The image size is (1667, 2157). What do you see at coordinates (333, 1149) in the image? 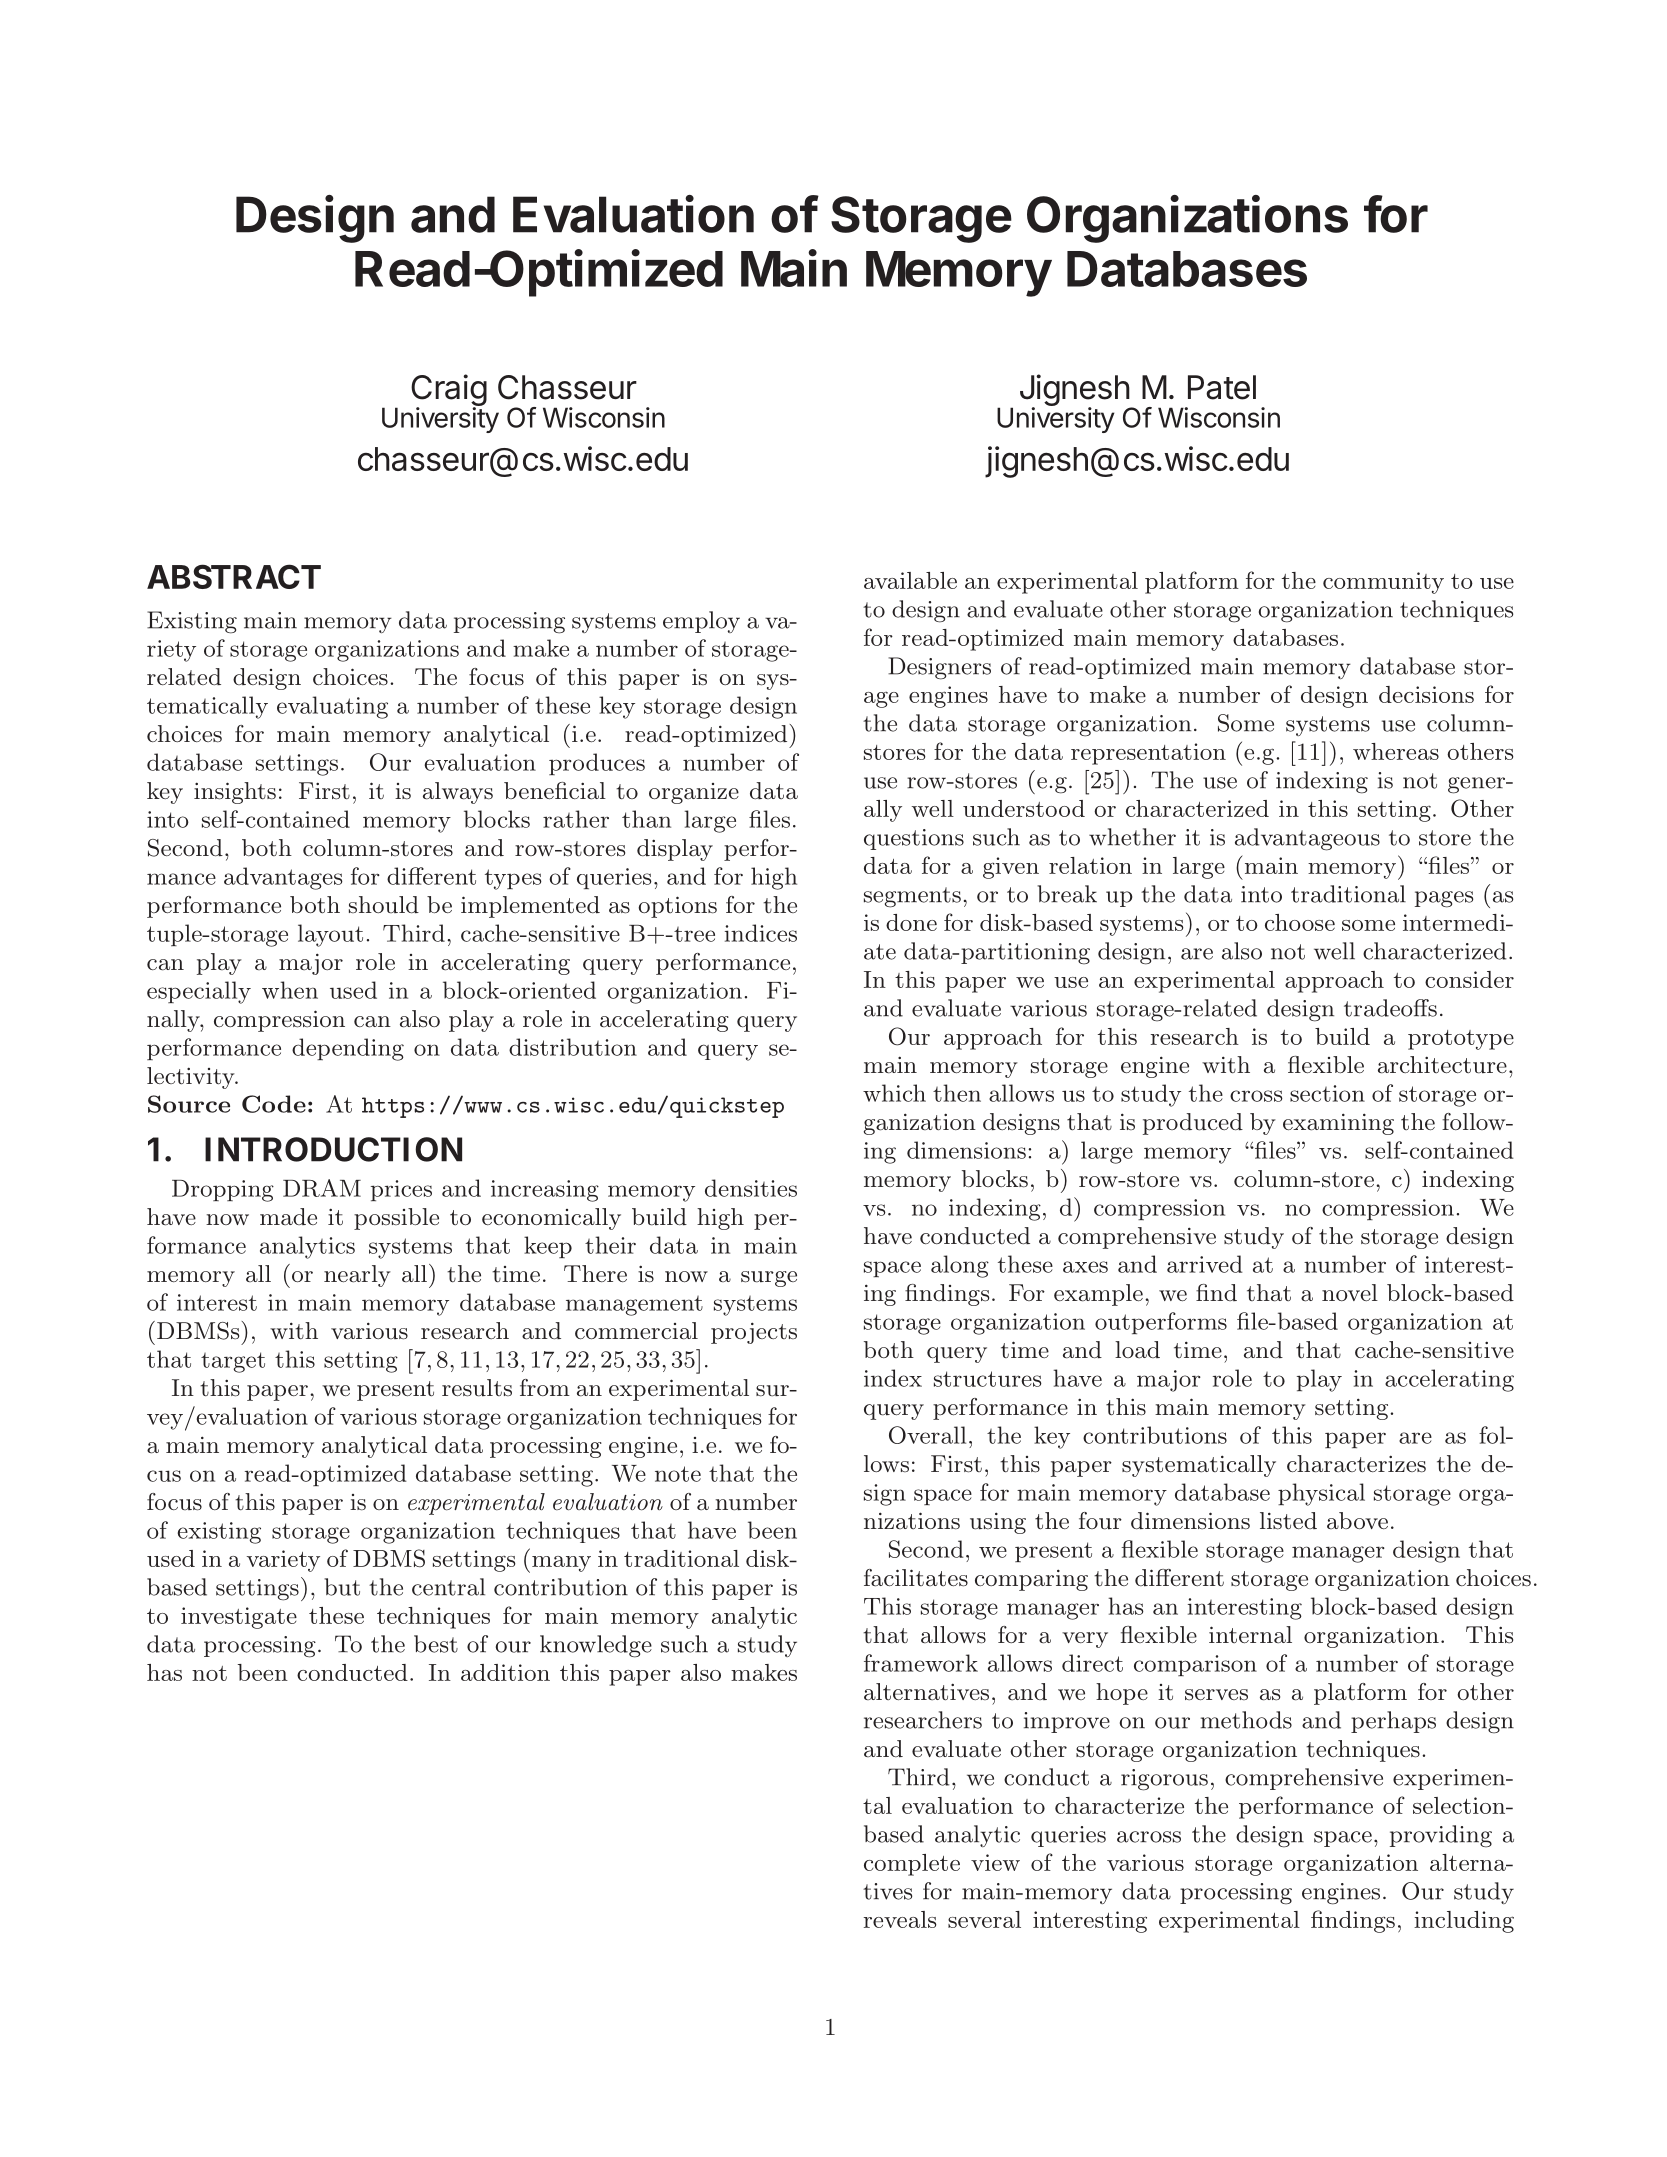
I see `INTRODUCTION` at bounding box center [333, 1149].
